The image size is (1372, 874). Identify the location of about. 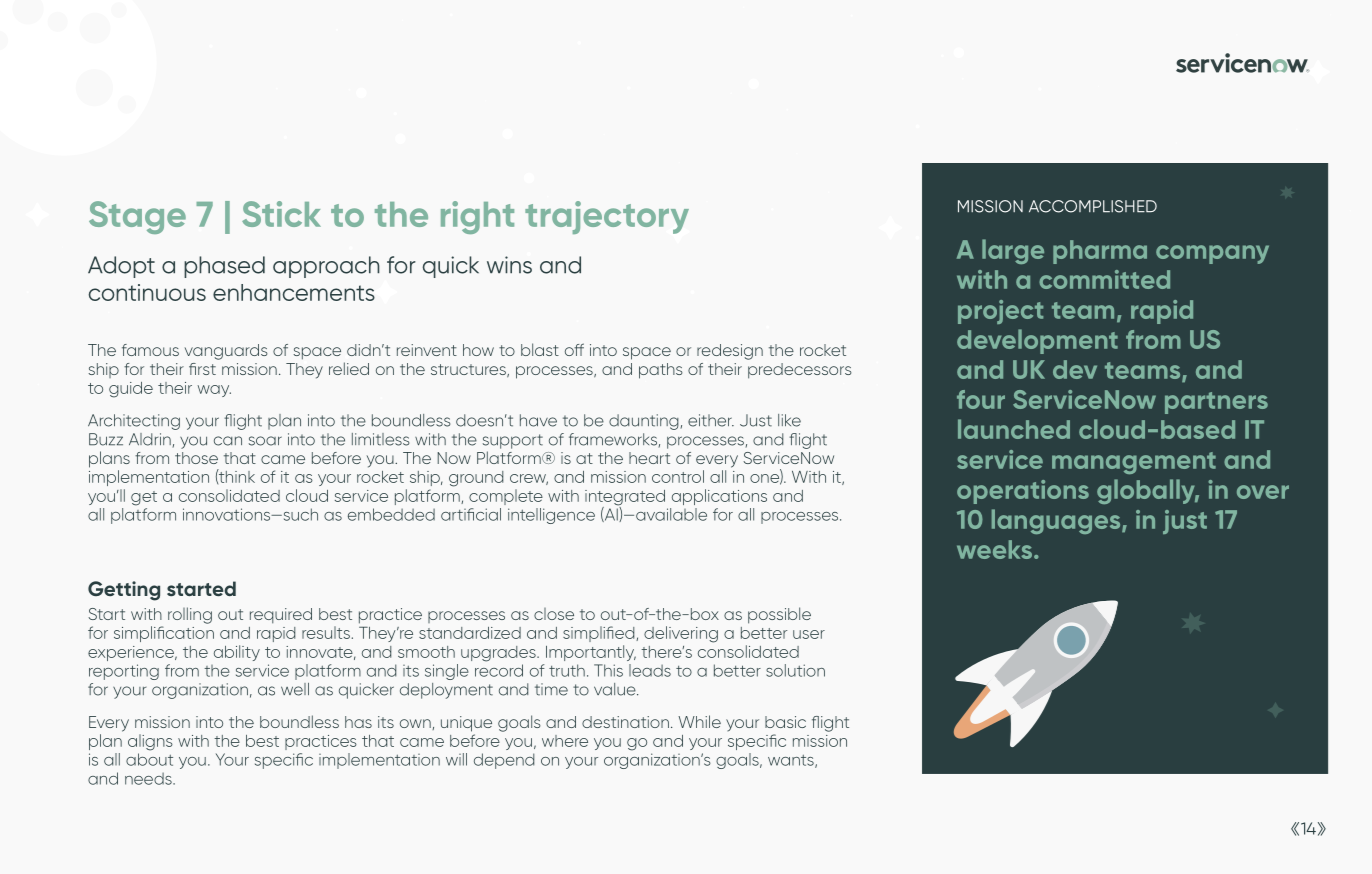
(149, 759).
